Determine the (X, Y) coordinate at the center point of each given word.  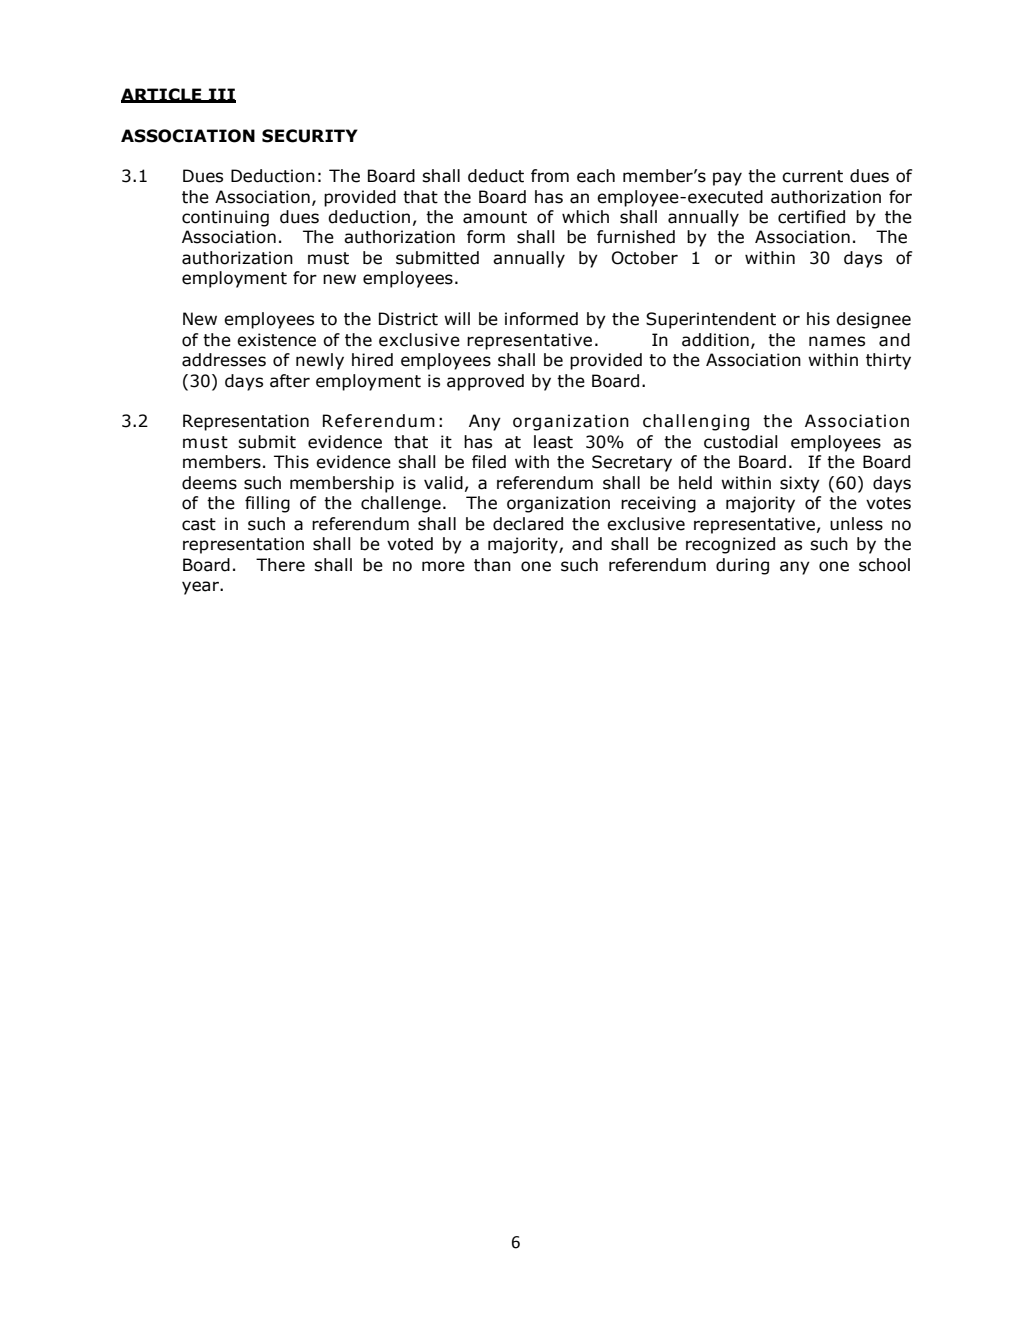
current (812, 176)
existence (276, 340)
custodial (740, 442)
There (280, 565)
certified (811, 217)
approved (485, 382)
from (550, 176)
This (291, 462)
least (553, 442)
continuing (225, 218)
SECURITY (310, 136)
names (837, 341)
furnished (636, 237)
